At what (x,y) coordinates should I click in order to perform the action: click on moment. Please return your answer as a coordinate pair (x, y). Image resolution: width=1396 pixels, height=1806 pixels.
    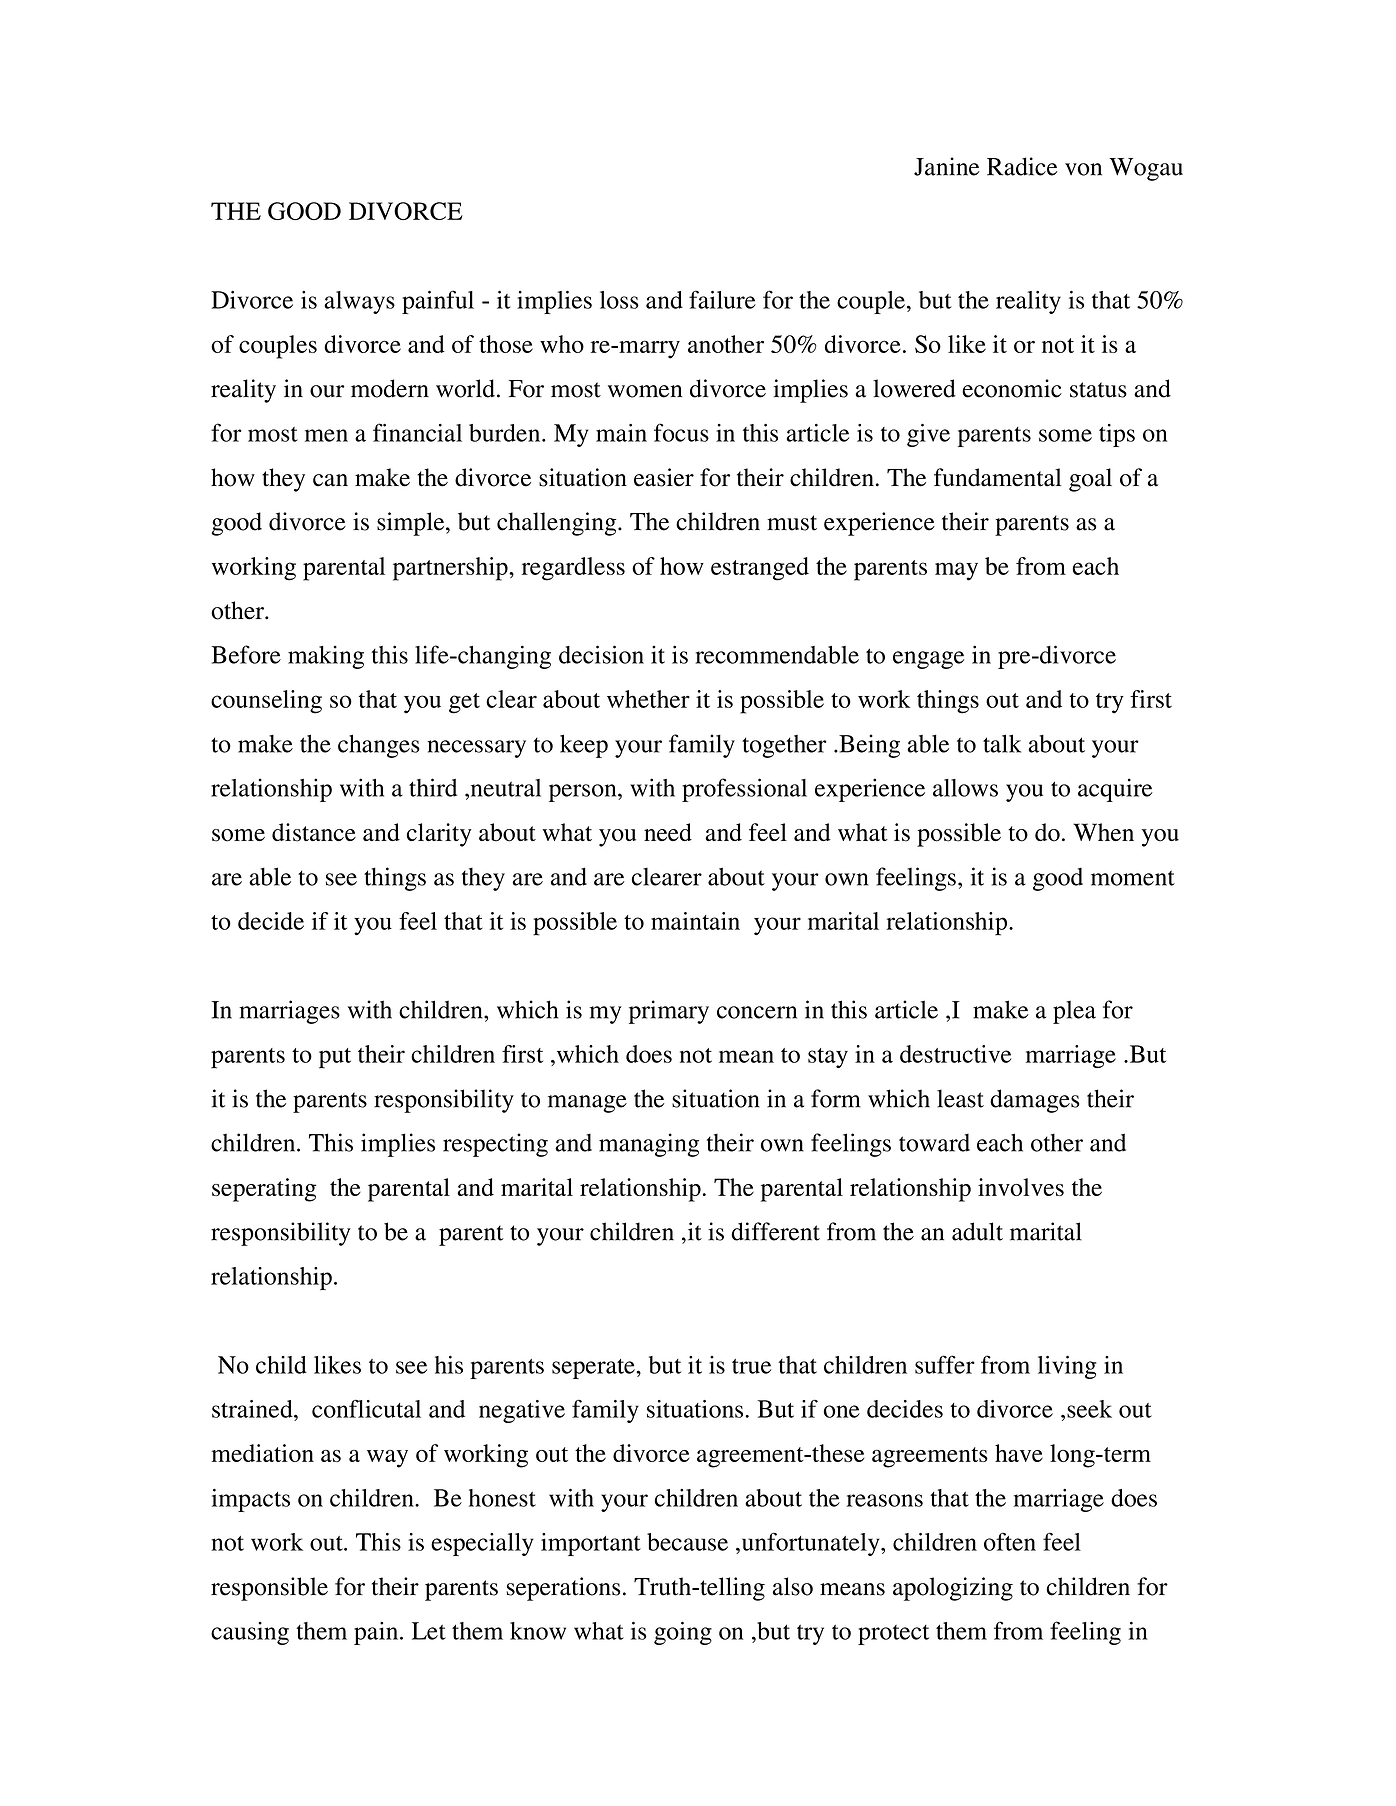
    Looking at the image, I should click on (1133, 878).
